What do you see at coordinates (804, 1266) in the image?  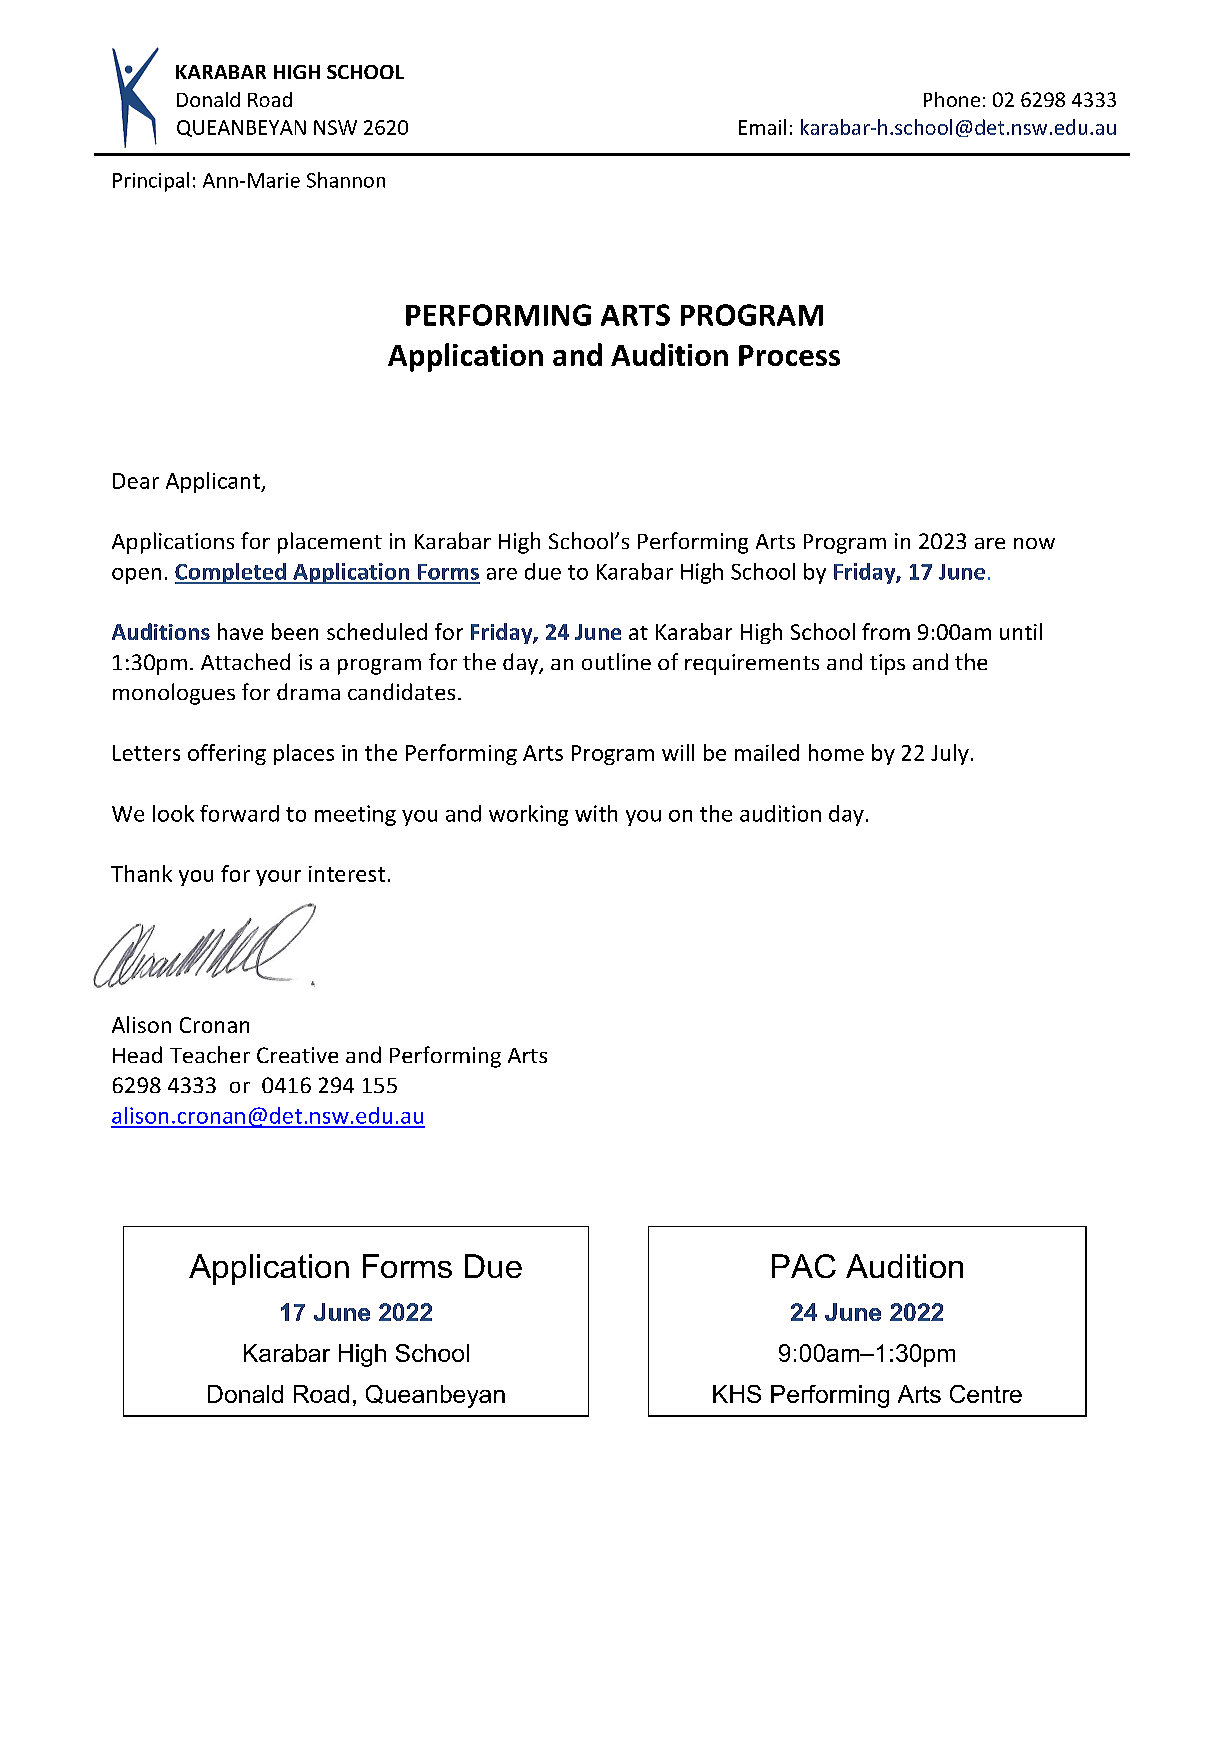 I see `PAC` at bounding box center [804, 1266].
